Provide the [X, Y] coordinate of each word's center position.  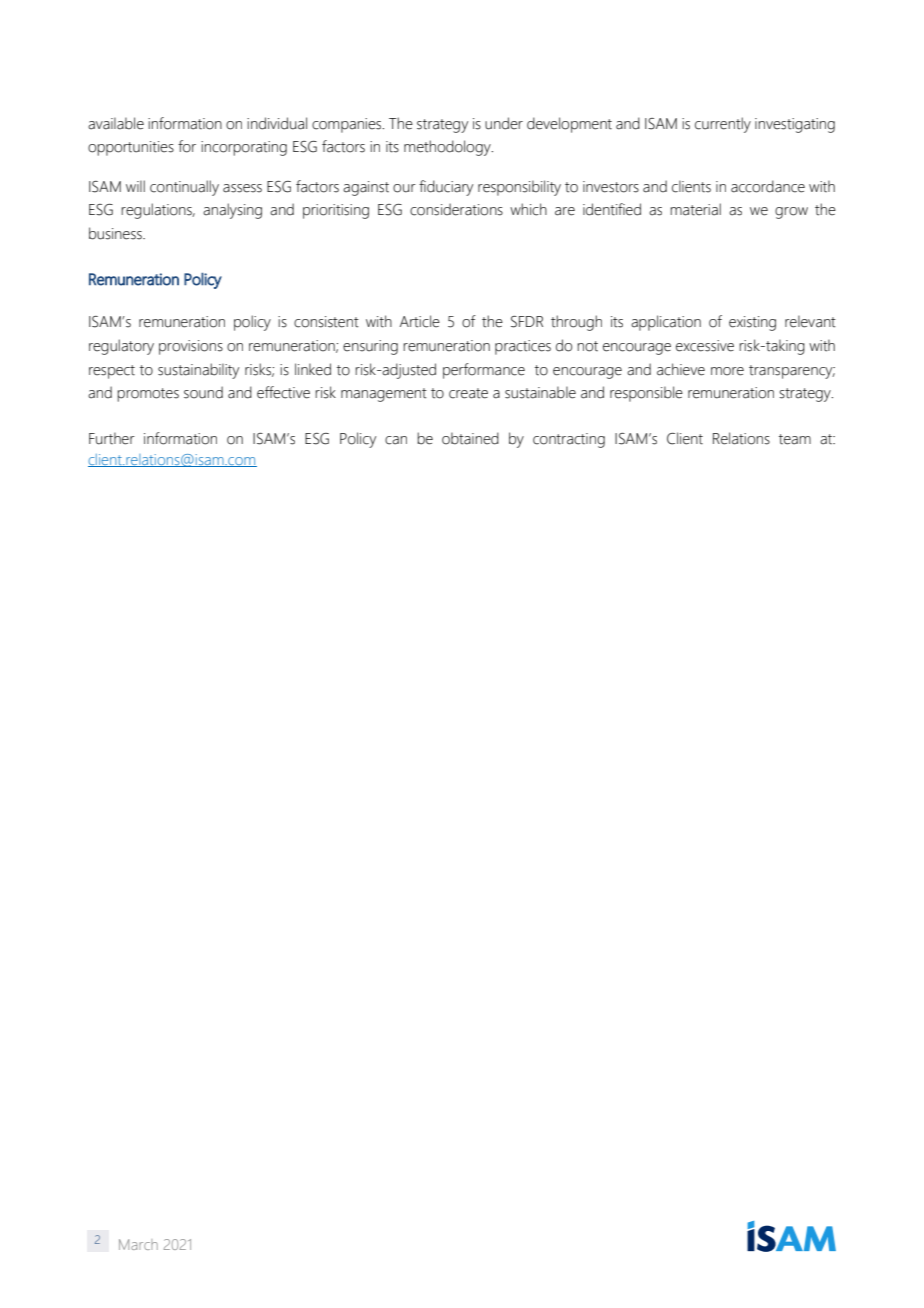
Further [112, 438]
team [795, 439]
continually [184, 188]
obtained [470, 438]
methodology [448, 148]
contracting [569, 440]
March [138, 1244]
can [396, 440]
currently [723, 125]
